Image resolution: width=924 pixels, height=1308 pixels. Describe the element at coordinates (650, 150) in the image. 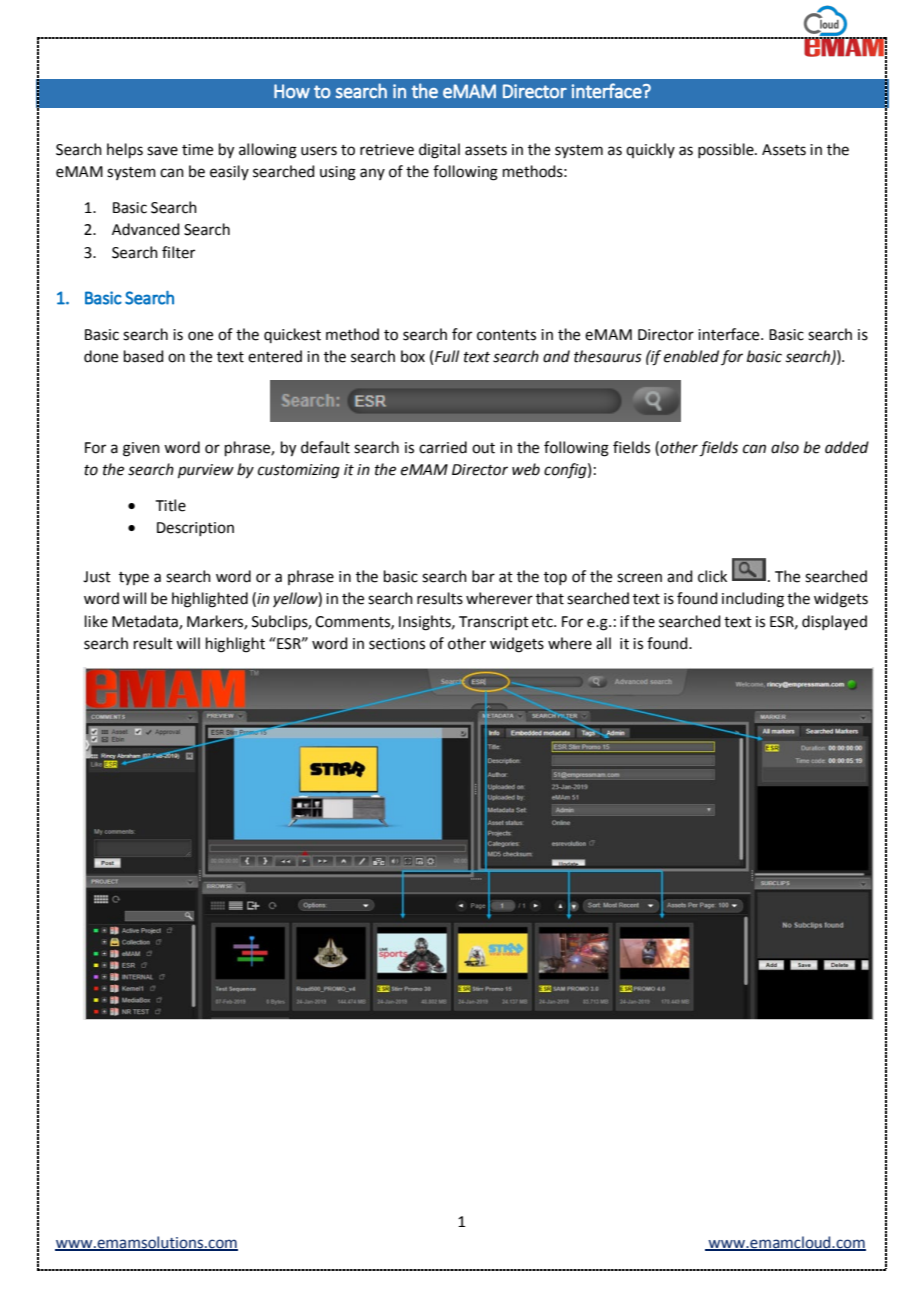

I see `quickly` at that location.
